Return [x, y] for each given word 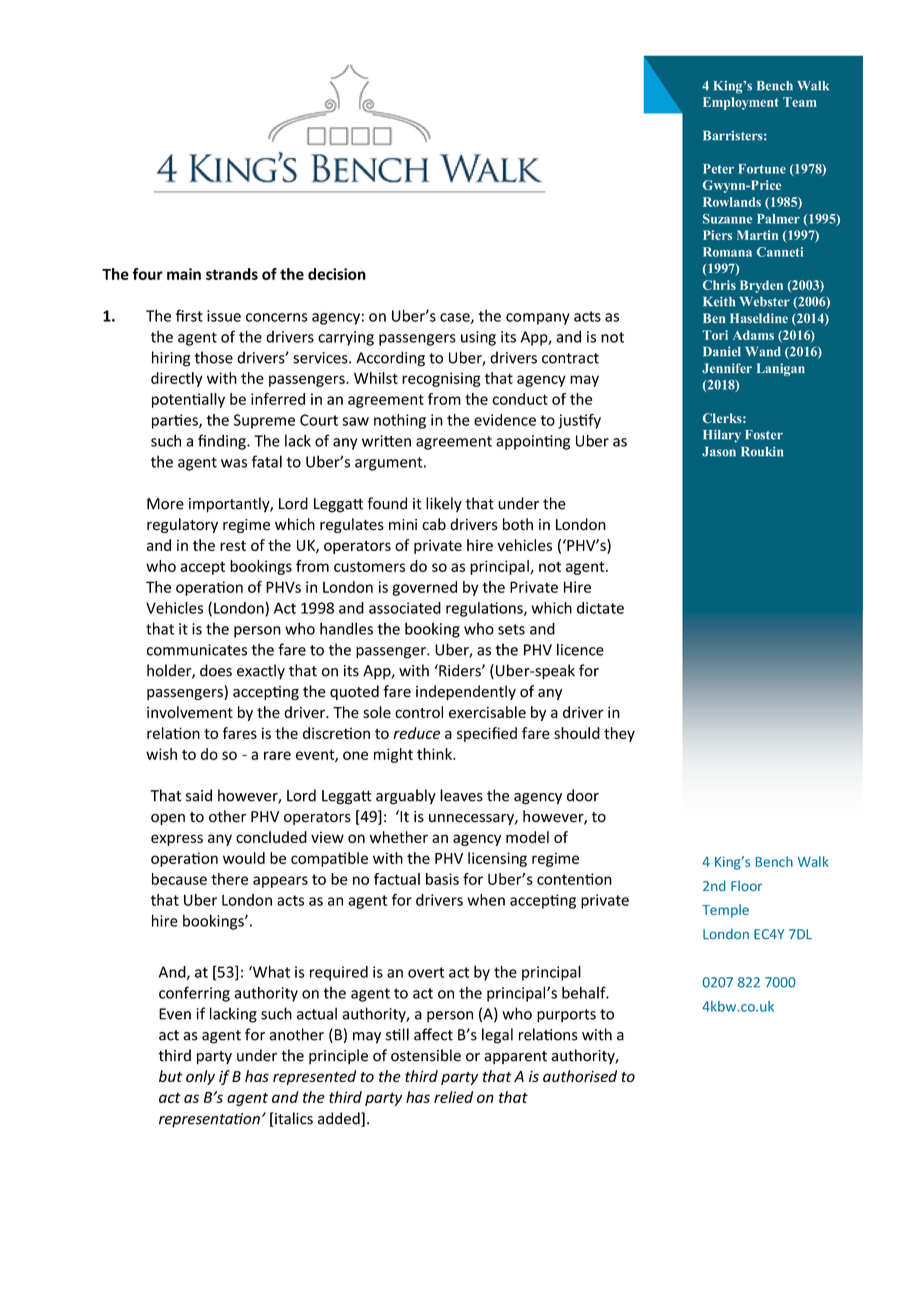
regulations [485, 609]
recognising [441, 379]
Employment [741, 103]
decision [337, 274]
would [244, 858]
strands [232, 274]
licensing [497, 859]
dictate [600, 608]
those [214, 357]
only [200, 1077]
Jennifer [727, 368]
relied [453, 1097]
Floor [746, 885]
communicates [197, 650]
